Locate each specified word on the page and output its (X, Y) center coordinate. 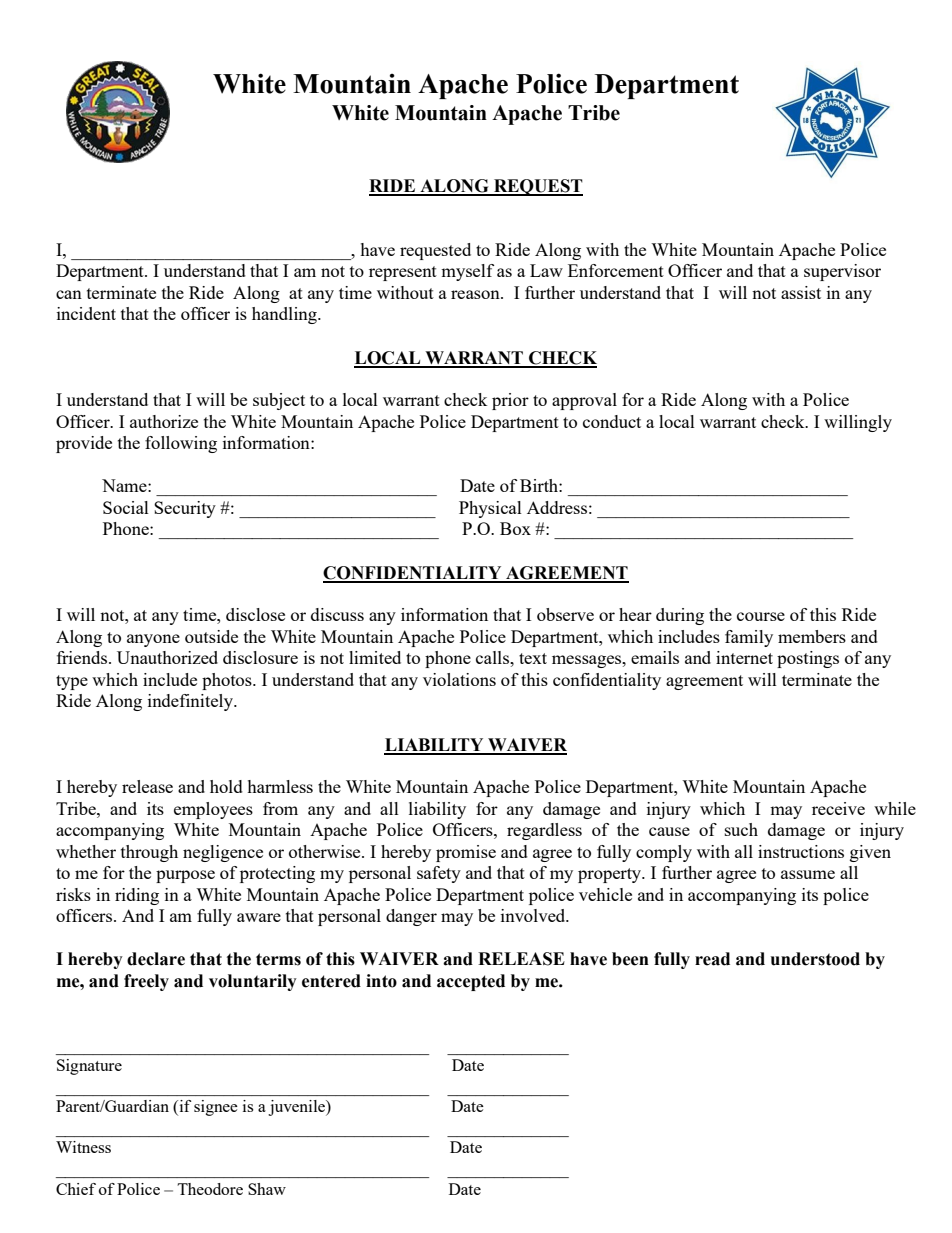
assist (801, 292)
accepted (471, 982)
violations (459, 679)
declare (156, 959)
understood (815, 959)
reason (476, 294)
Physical (490, 509)
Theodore (210, 1189)
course (761, 616)
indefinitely (191, 702)
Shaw (267, 1189)
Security (185, 509)
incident (86, 313)
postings (808, 659)
